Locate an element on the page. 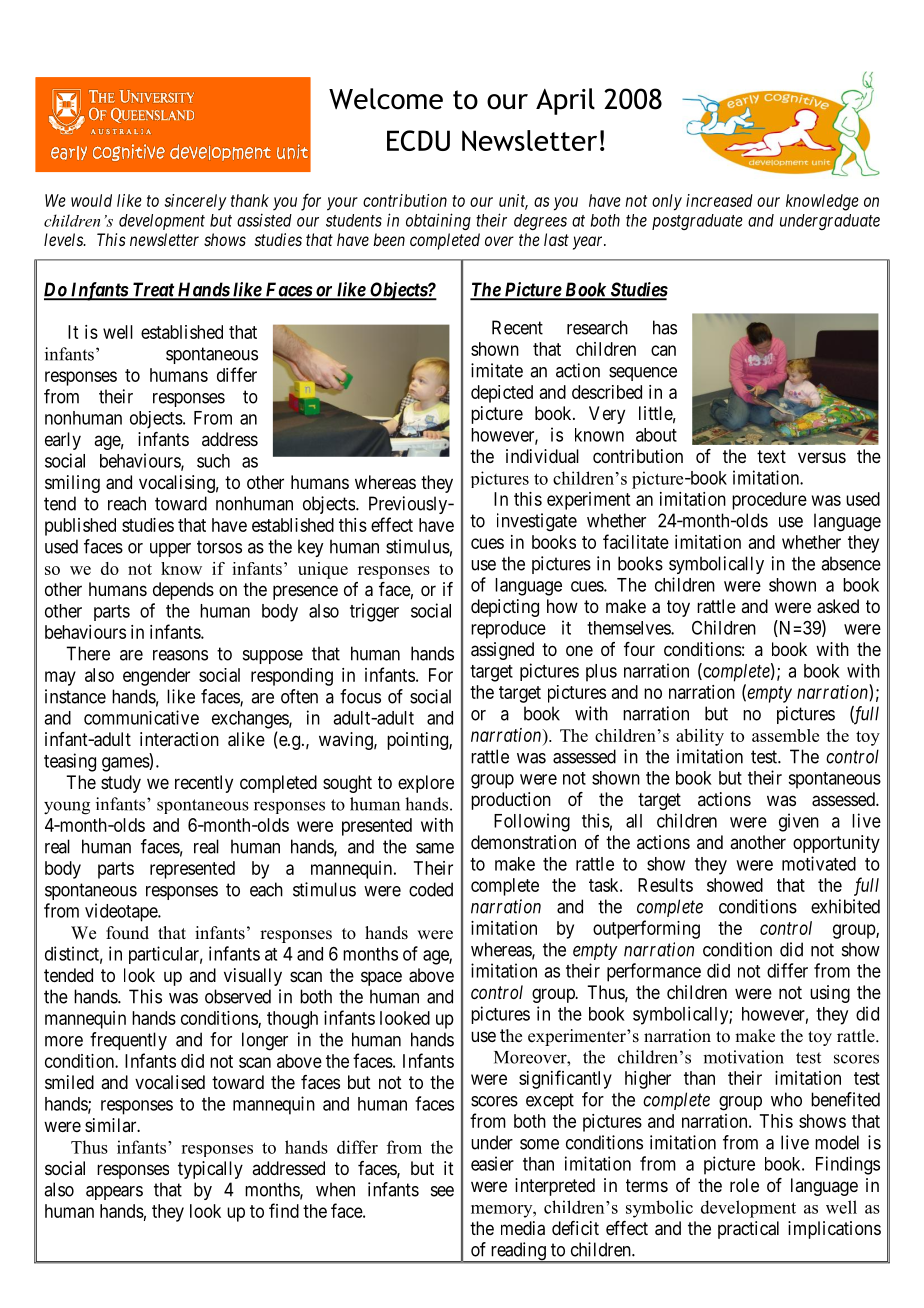 This image has width=924, height=1308. increased is located at coordinates (719, 200).
